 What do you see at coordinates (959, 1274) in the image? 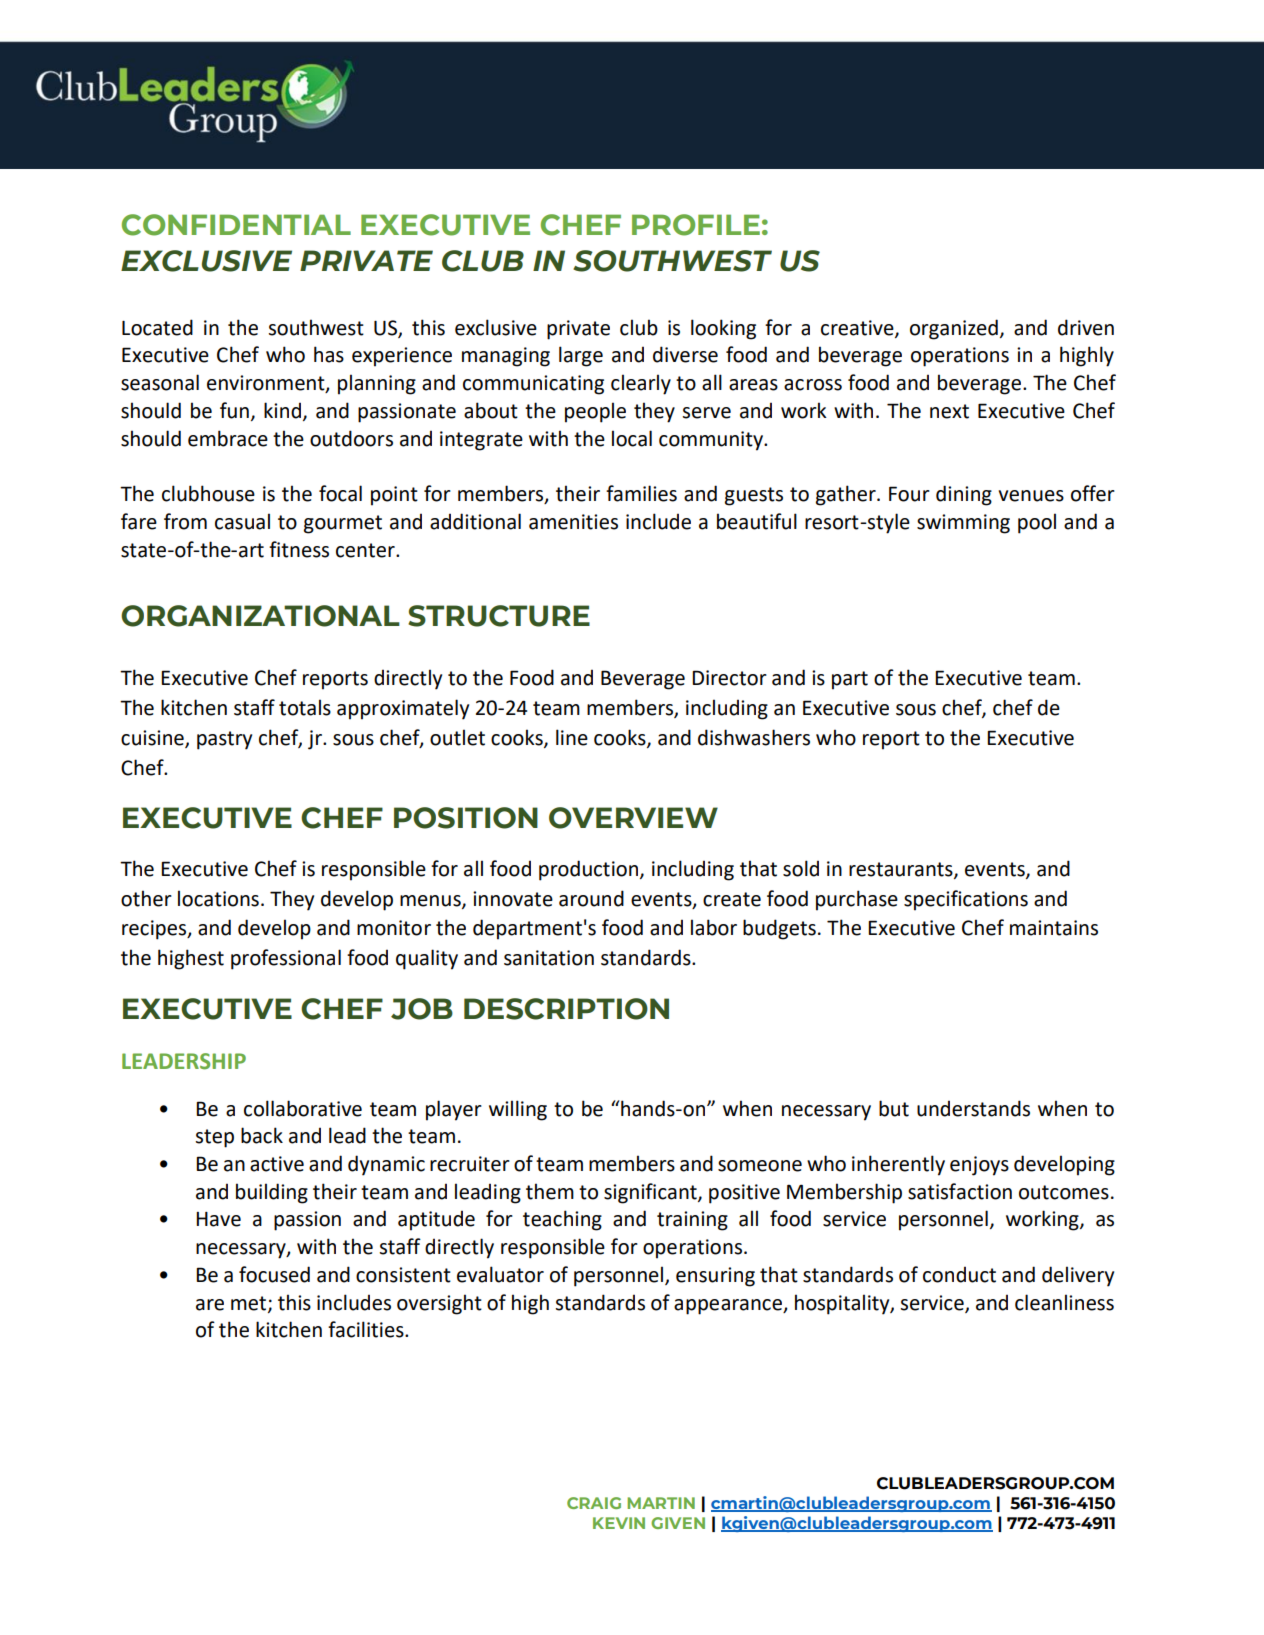
I see `conduct` at bounding box center [959, 1274].
